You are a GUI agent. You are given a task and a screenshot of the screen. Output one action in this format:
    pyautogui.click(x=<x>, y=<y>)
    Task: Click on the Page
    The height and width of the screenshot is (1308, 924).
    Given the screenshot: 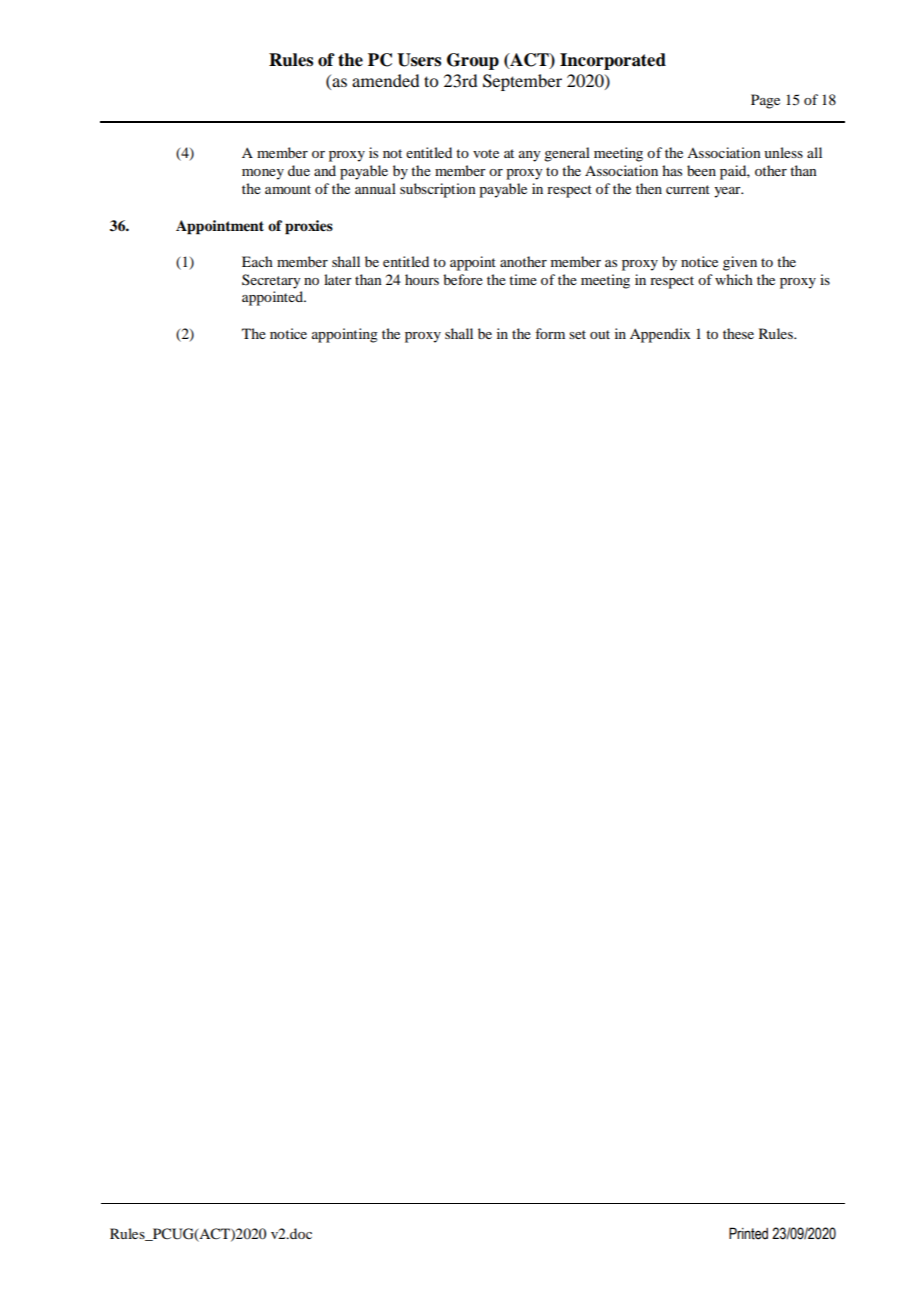 What is the action you would take?
    pyautogui.click(x=765, y=101)
